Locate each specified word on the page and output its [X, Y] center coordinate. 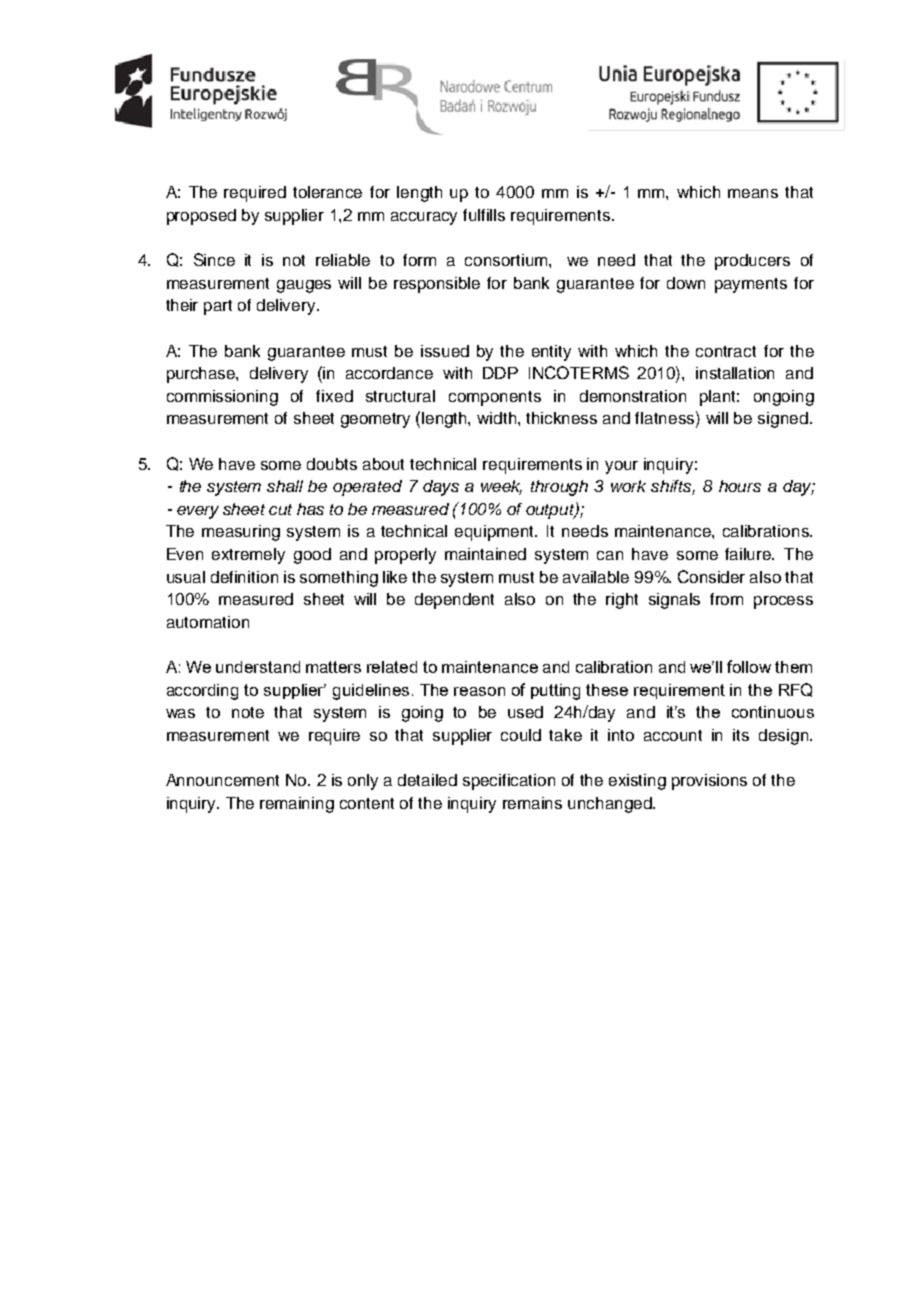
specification [509, 782]
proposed [201, 217]
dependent [454, 601]
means [753, 193]
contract [726, 351]
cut [280, 509]
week [501, 487]
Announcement [222, 780]
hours [740, 486]
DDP [500, 373]
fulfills [484, 215]
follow [749, 666]
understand [258, 667]
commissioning [222, 398]
